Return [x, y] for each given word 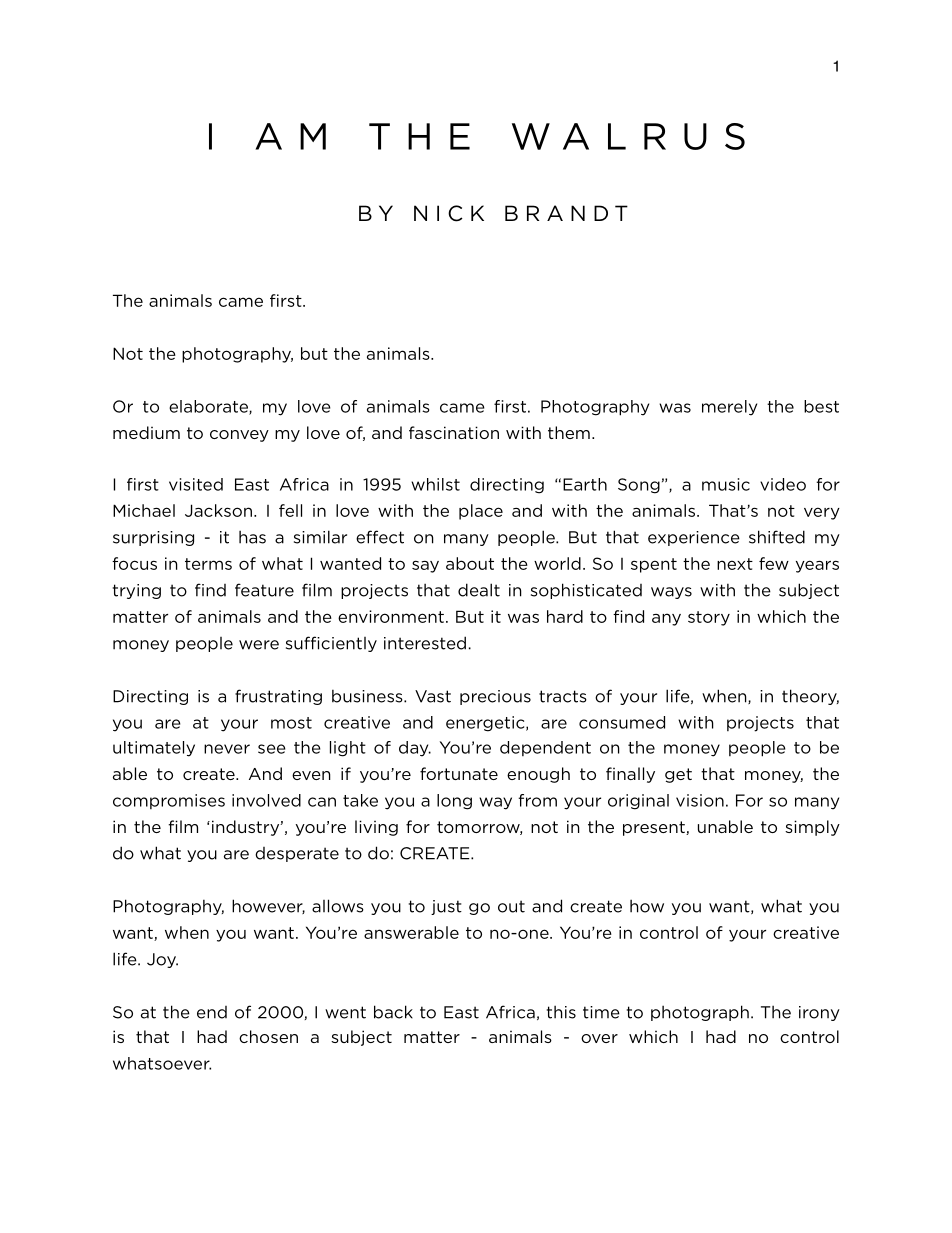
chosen [268, 1036]
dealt [479, 590]
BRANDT [566, 213]
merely [729, 408]
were [259, 645]
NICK [449, 213]
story [709, 618]
